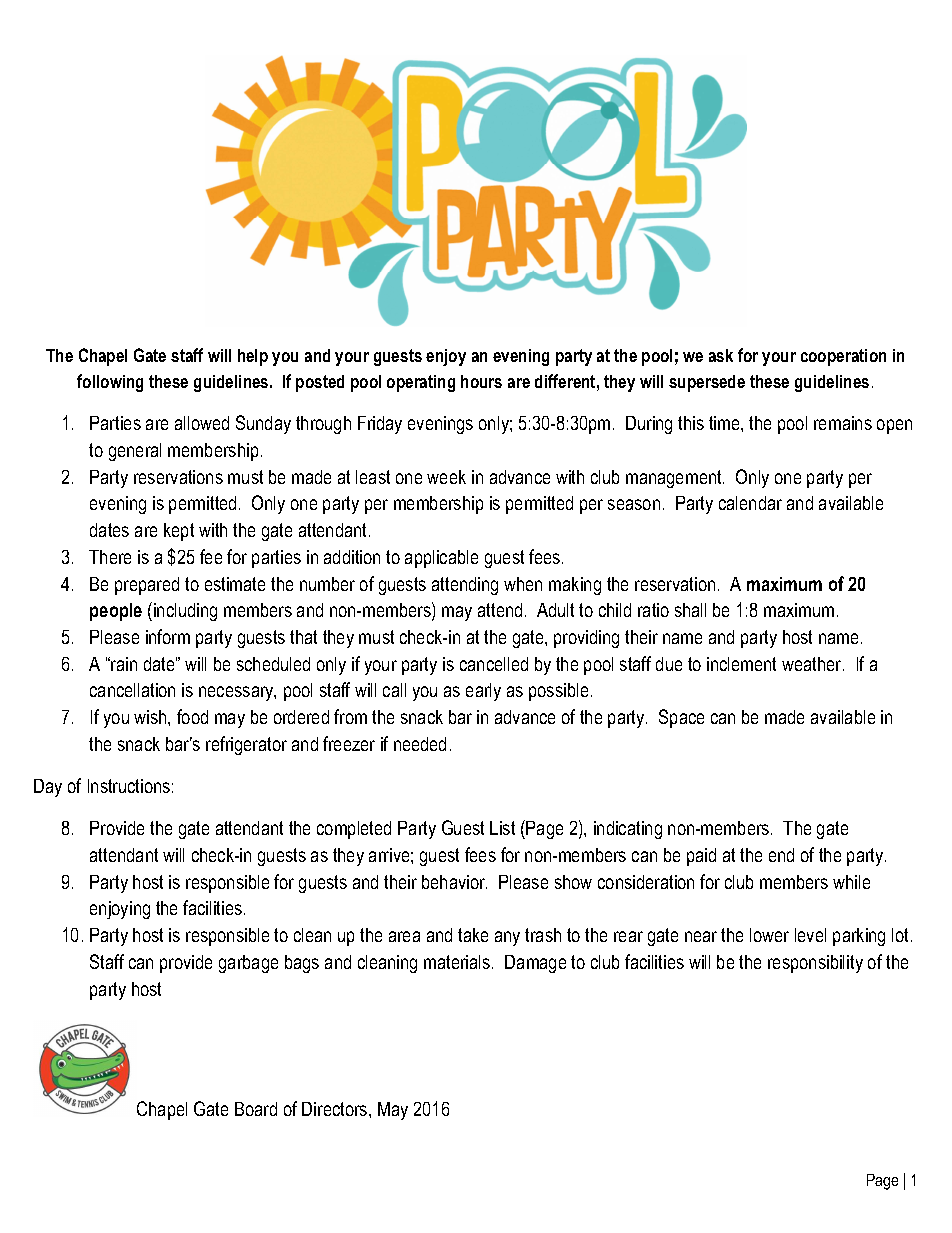 This page has width=952, height=1233. Describe the element at coordinates (248, 964) in the page. I see `garbage` at that location.
